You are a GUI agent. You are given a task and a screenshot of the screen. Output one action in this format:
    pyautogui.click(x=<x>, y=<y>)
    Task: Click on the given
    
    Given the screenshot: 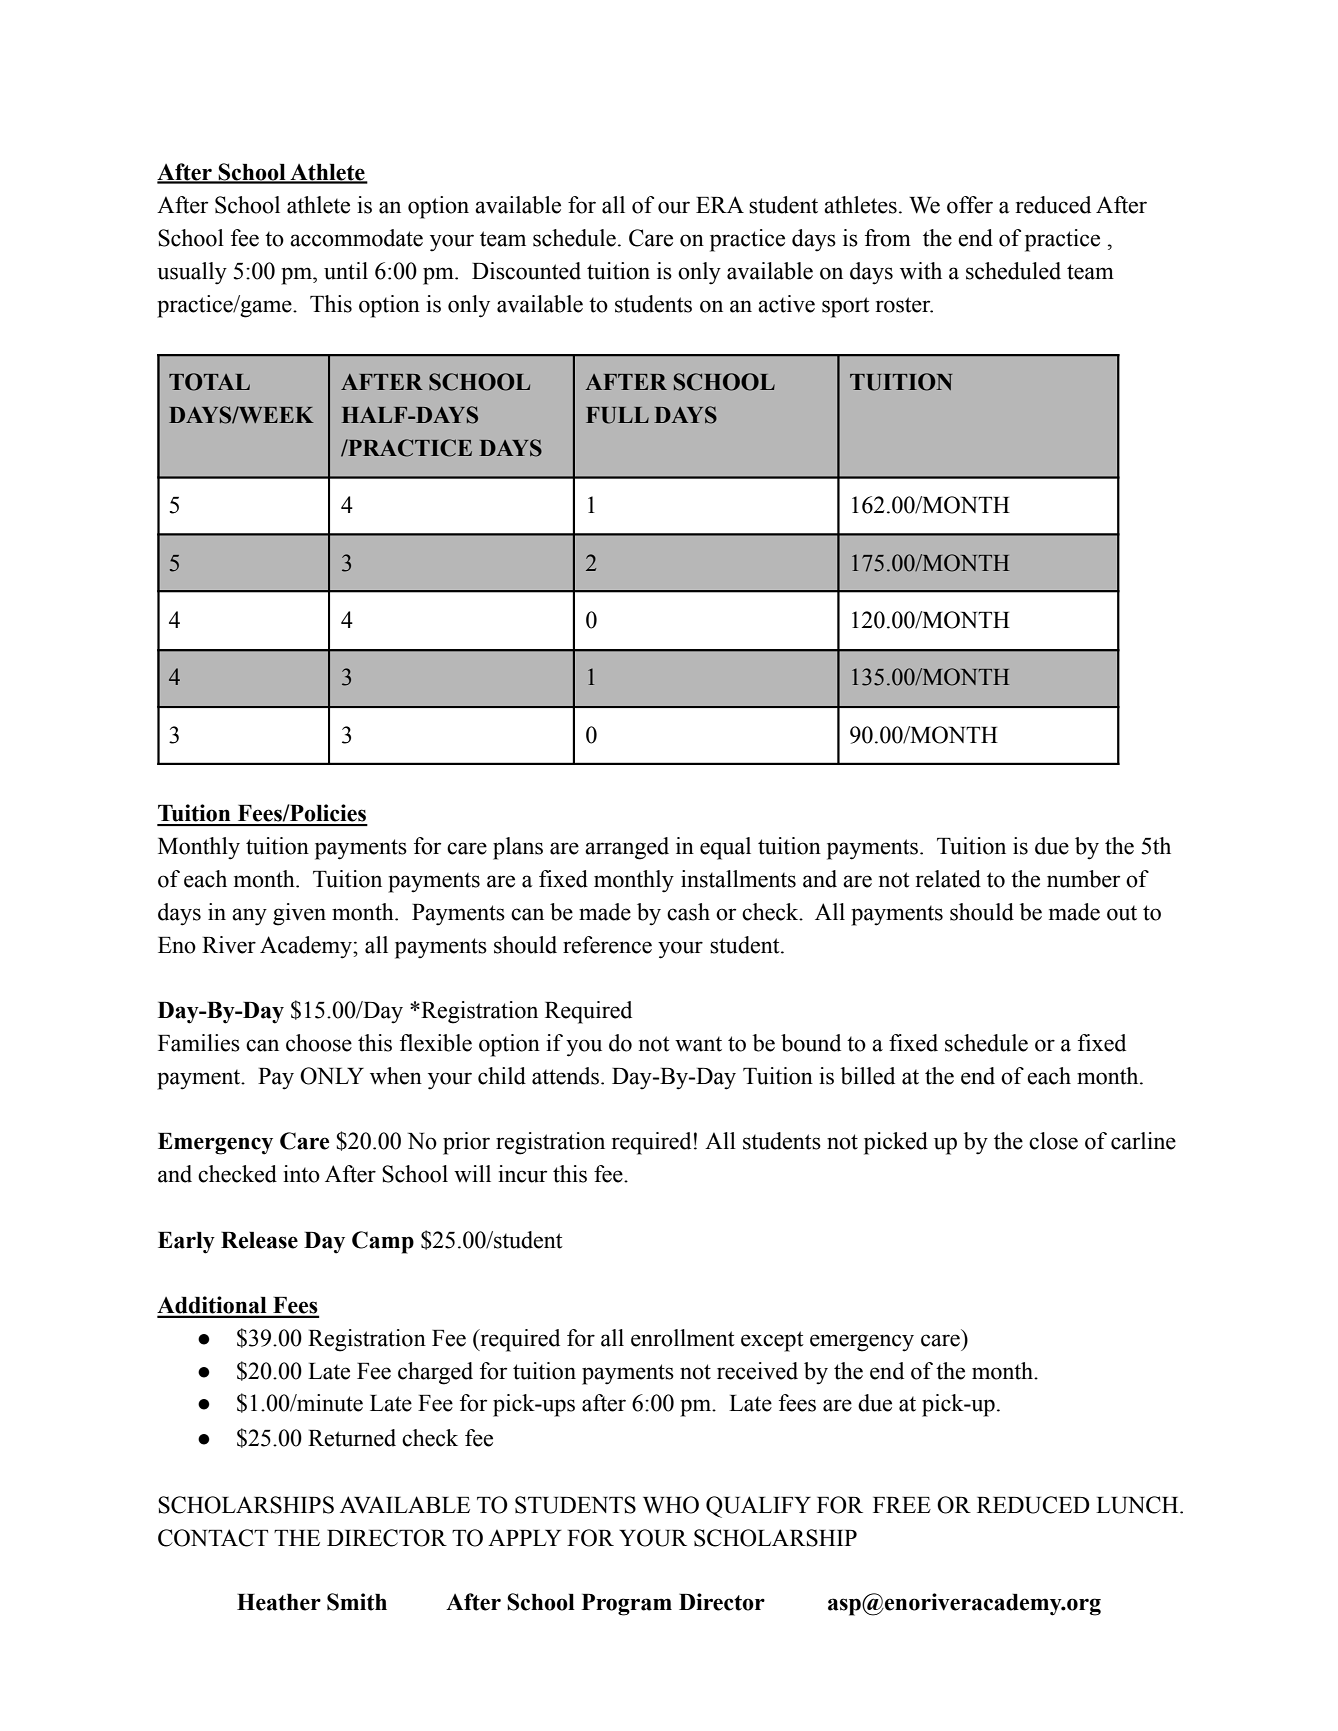 What is the action you would take?
    pyautogui.click(x=299, y=914)
